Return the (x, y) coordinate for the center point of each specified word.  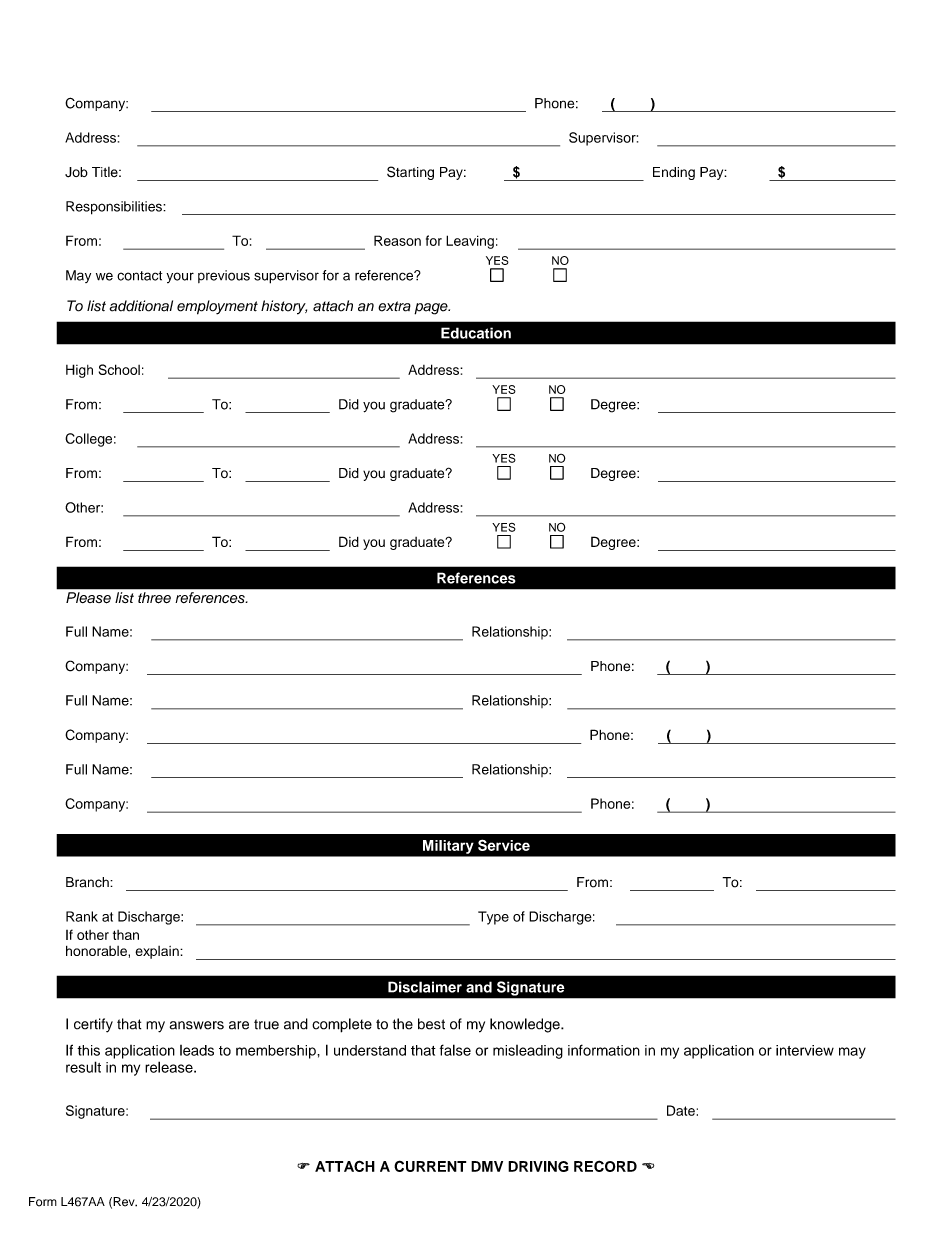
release (170, 1067)
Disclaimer (425, 987)
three (154, 597)
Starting (410, 173)
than (126, 935)
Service (504, 845)
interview (805, 1050)
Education (476, 333)
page (432, 309)
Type (493, 918)
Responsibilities (115, 208)
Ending (674, 173)
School (119, 369)
